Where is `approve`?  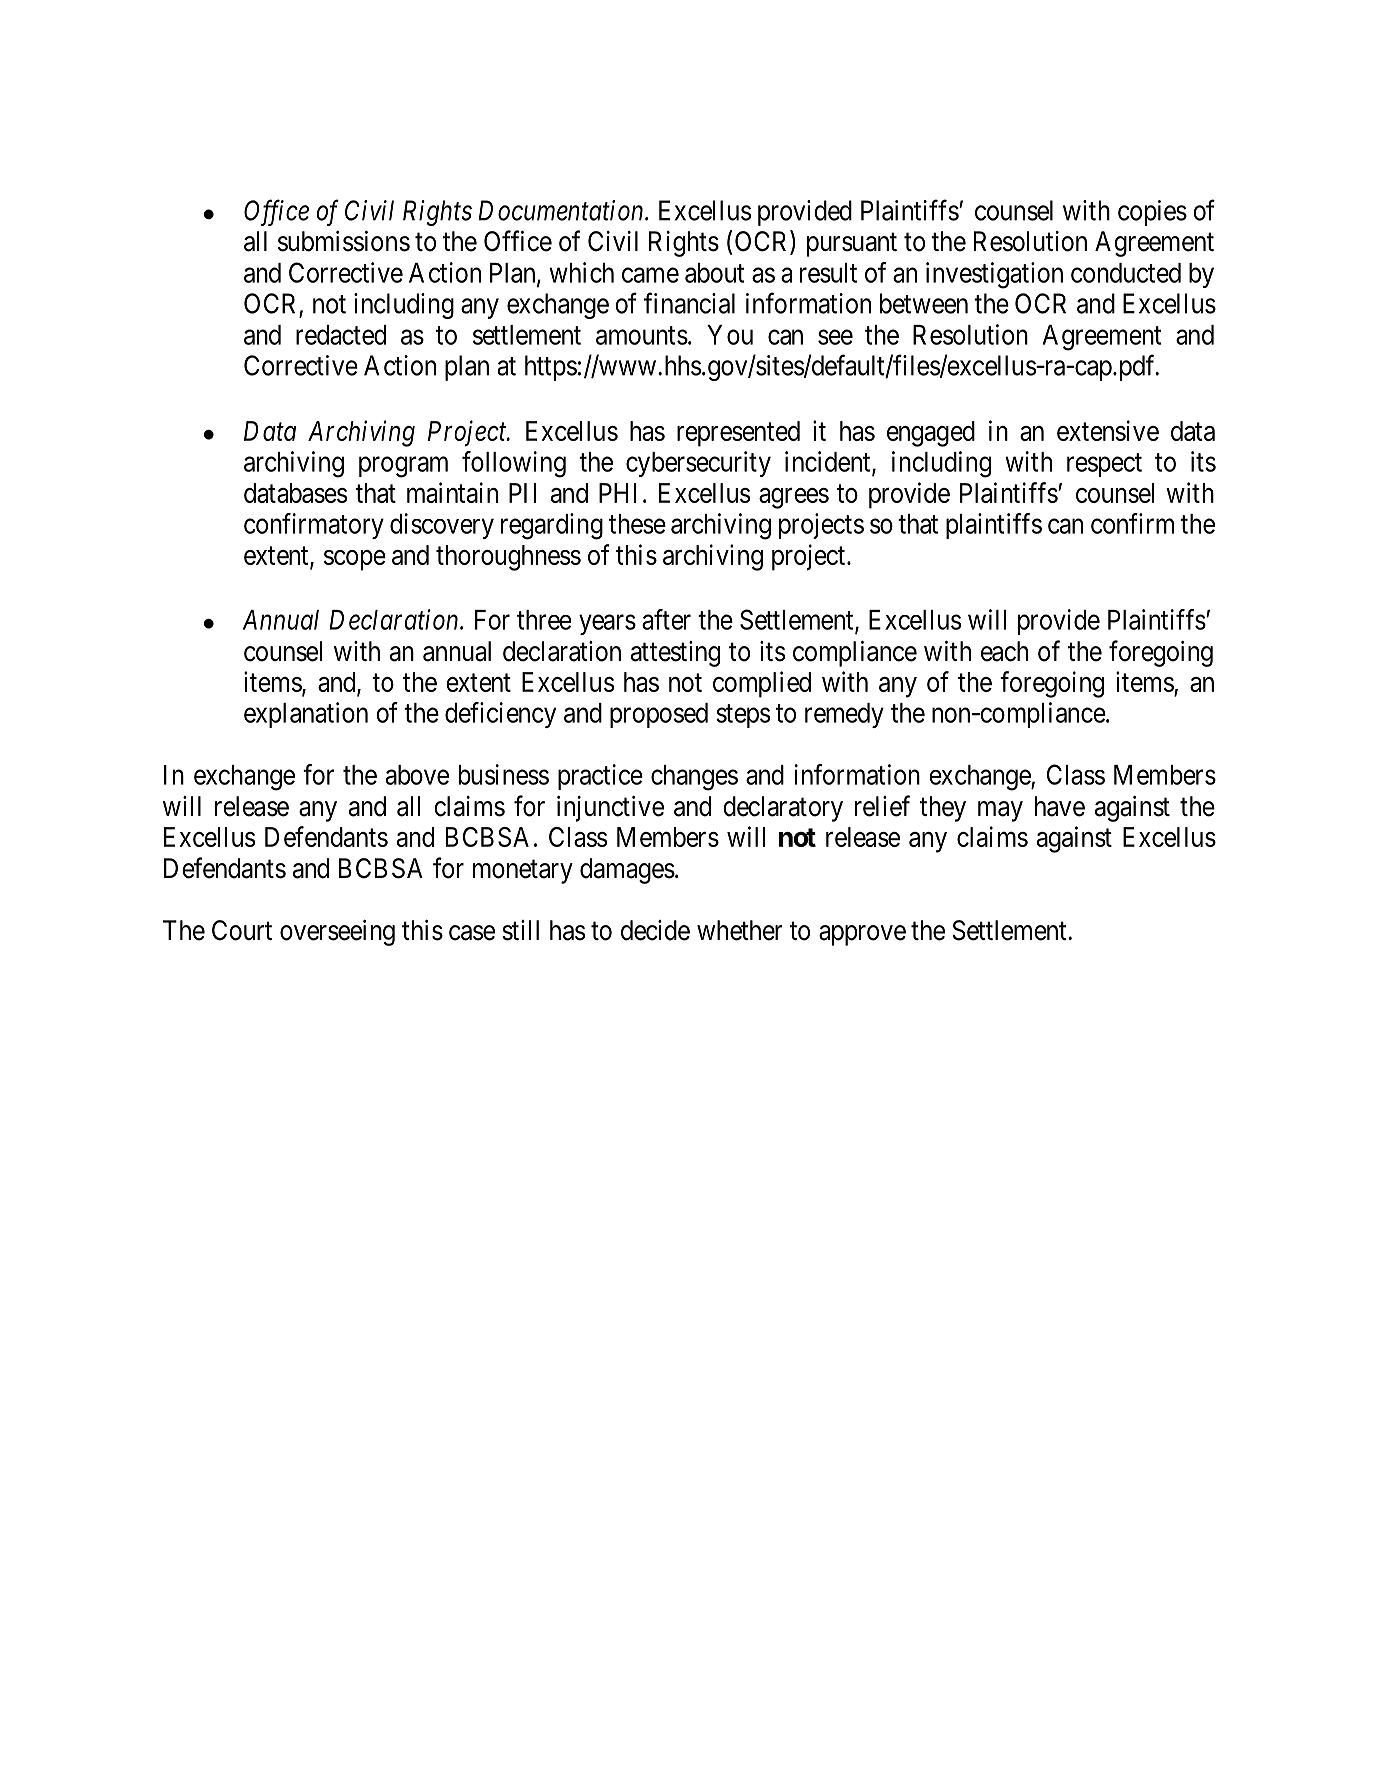 approve is located at coordinates (862, 935).
